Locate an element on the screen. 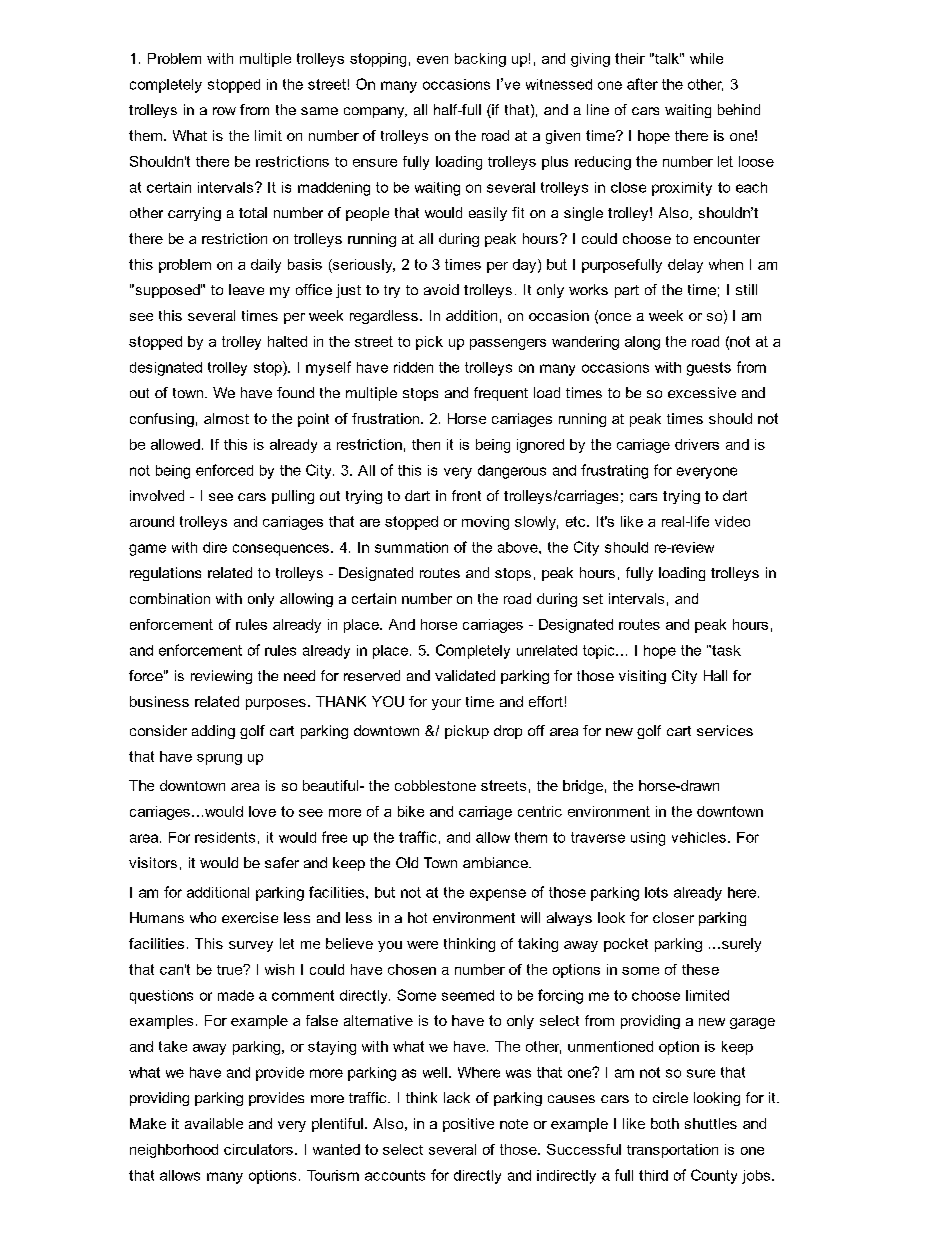  sprung is located at coordinates (219, 759).
